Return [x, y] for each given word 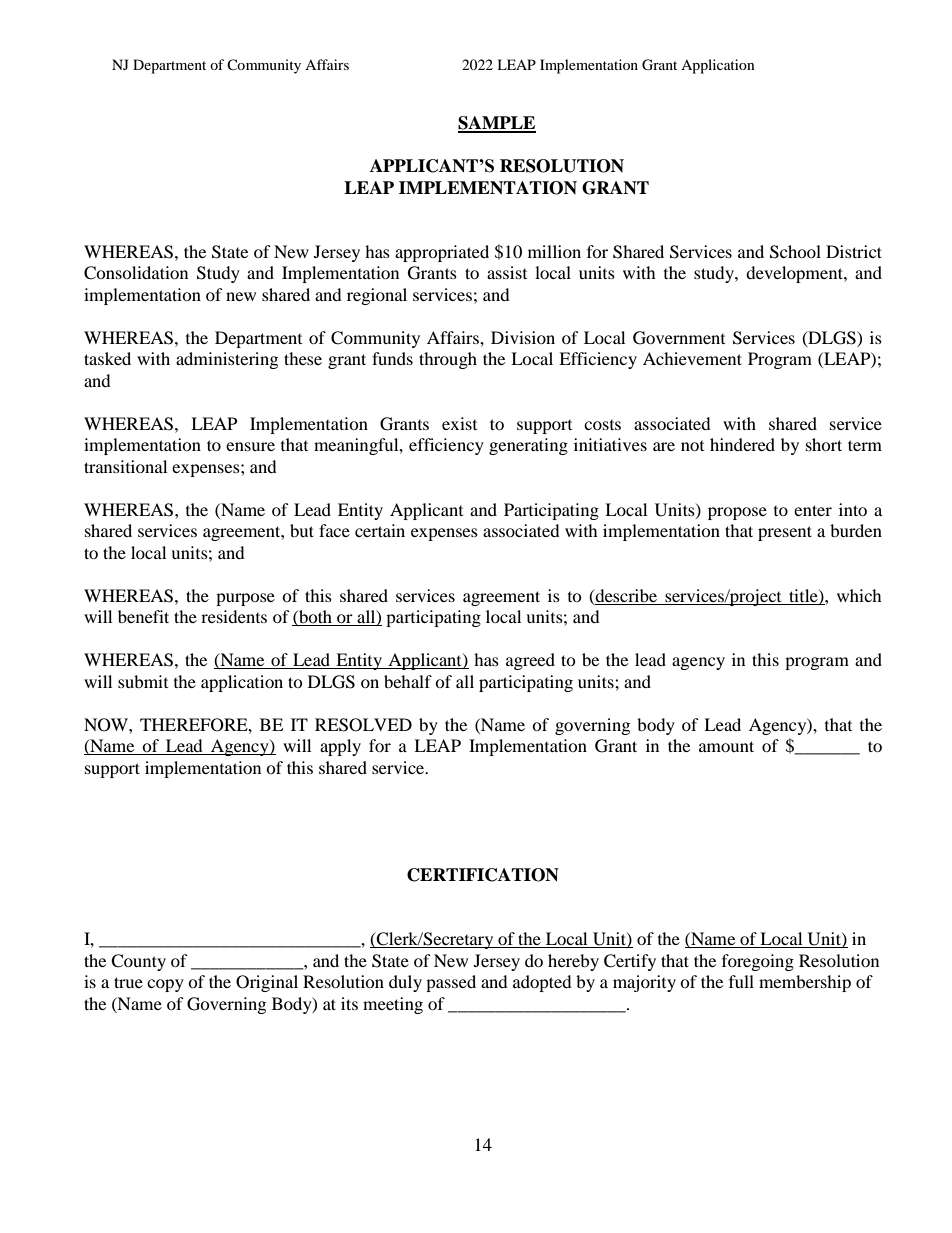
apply [340, 747]
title [804, 596]
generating [528, 446]
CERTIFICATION [483, 875]
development [795, 274]
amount [726, 746]
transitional [125, 466]
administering [227, 360]
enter [813, 510]
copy [165, 985]
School [795, 252]
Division [523, 337]
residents [234, 616]
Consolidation [136, 273]
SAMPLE [497, 124]
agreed [530, 661]
